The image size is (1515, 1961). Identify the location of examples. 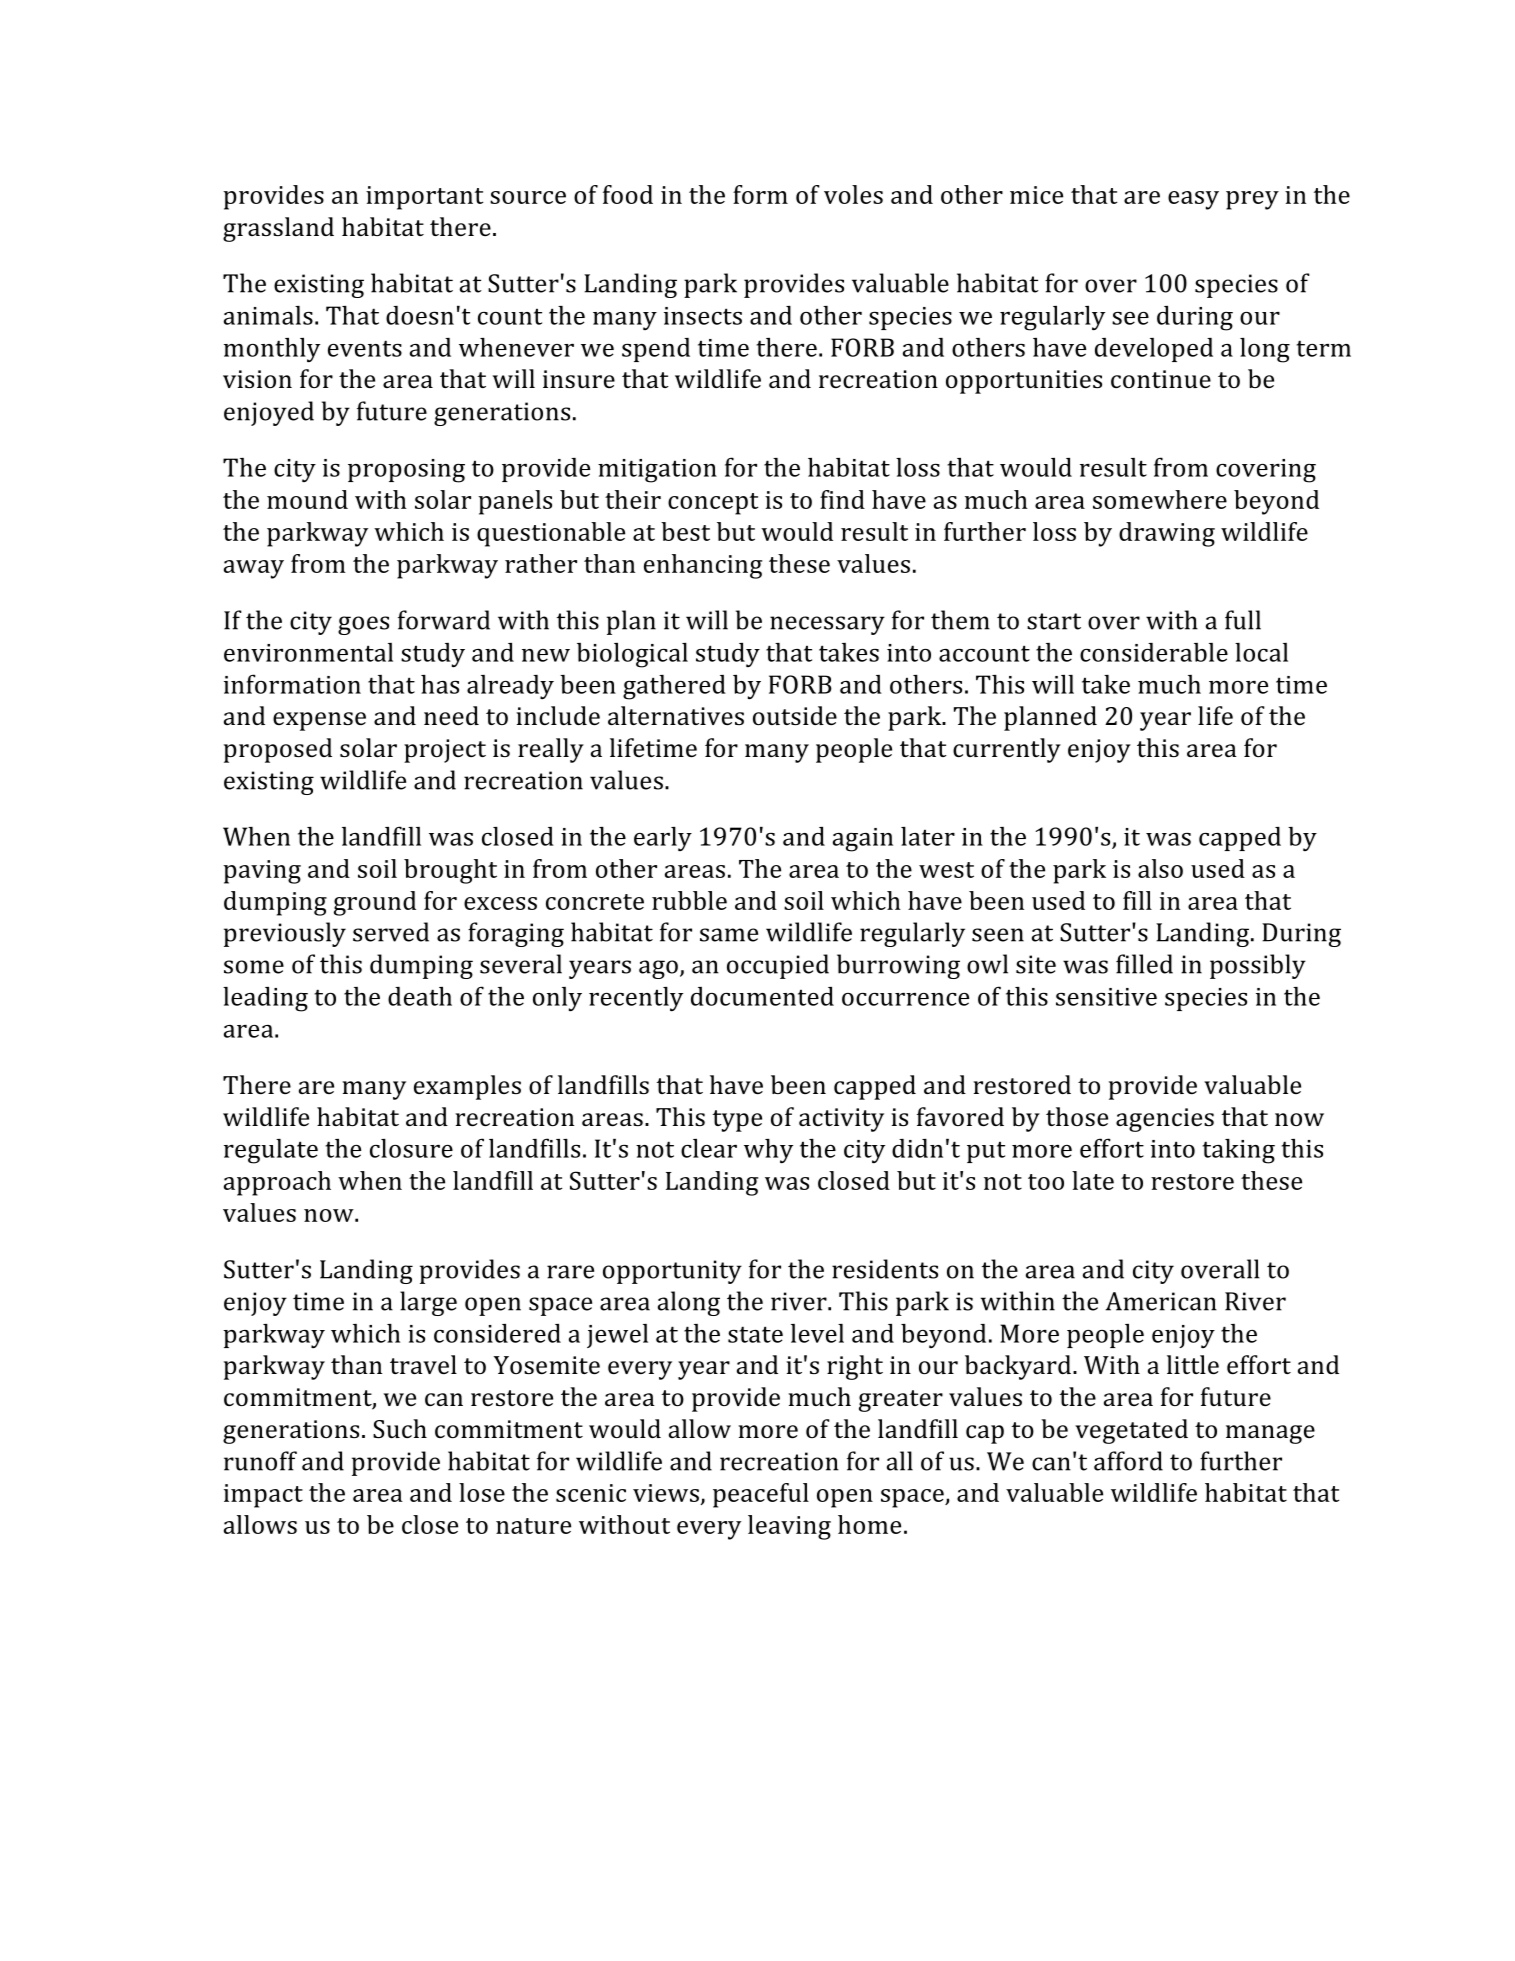
(467, 1087).
